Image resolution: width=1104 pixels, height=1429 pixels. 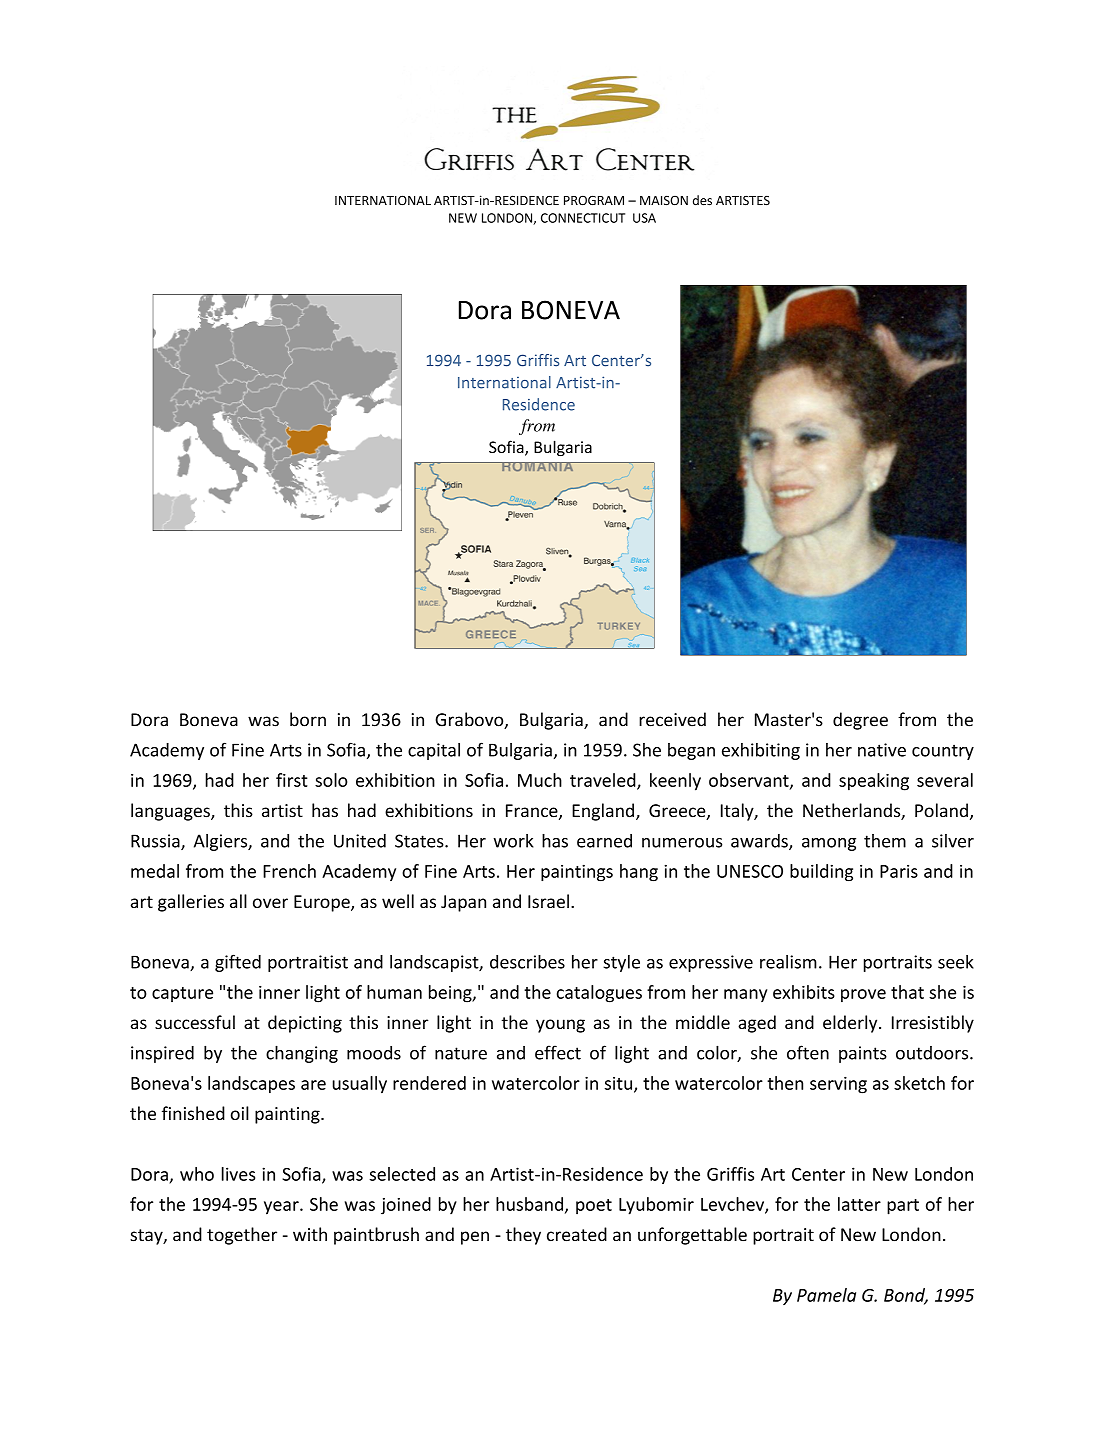 What do you see at coordinates (308, 719) in the screenshot?
I see `born` at bounding box center [308, 719].
